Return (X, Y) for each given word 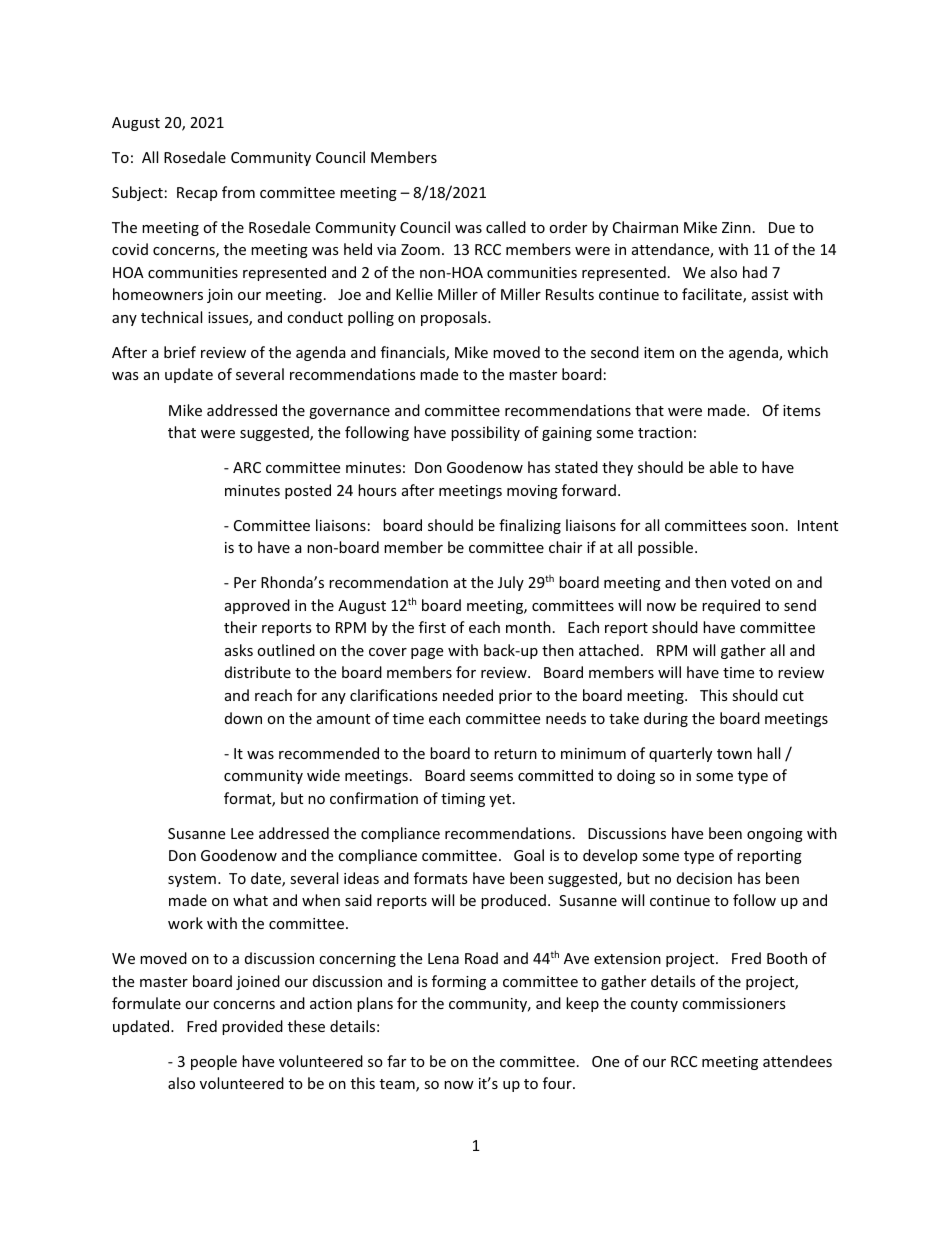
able (724, 467)
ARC (247, 467)
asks (239, 650)
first (432, 627)
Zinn (736, 227)
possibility (485, 433)
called (506, 227)
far (396, 1061)
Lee (242, 833)
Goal (529, 855)
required (731, 606)
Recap (197, 194)
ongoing (775, 835)
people (214, 1062)
